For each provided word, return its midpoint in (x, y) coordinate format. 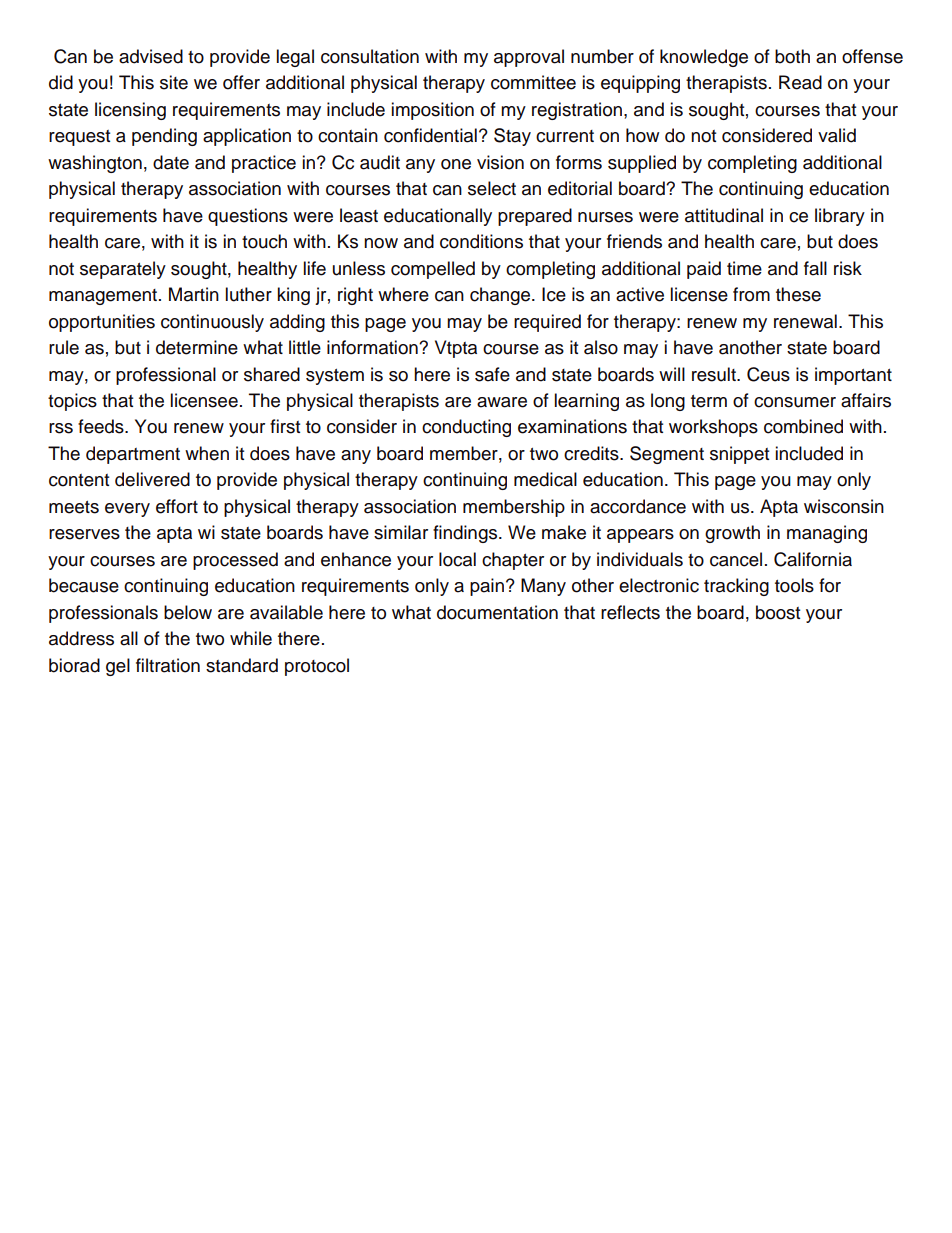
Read (800, 82)
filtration (168, 665)
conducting (466, 428)
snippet (739, 455)
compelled (433, 270)
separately (123, 270)
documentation (497, 612)
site (174, 82)
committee (533, 82)
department (133, 455)
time (744, 268)
